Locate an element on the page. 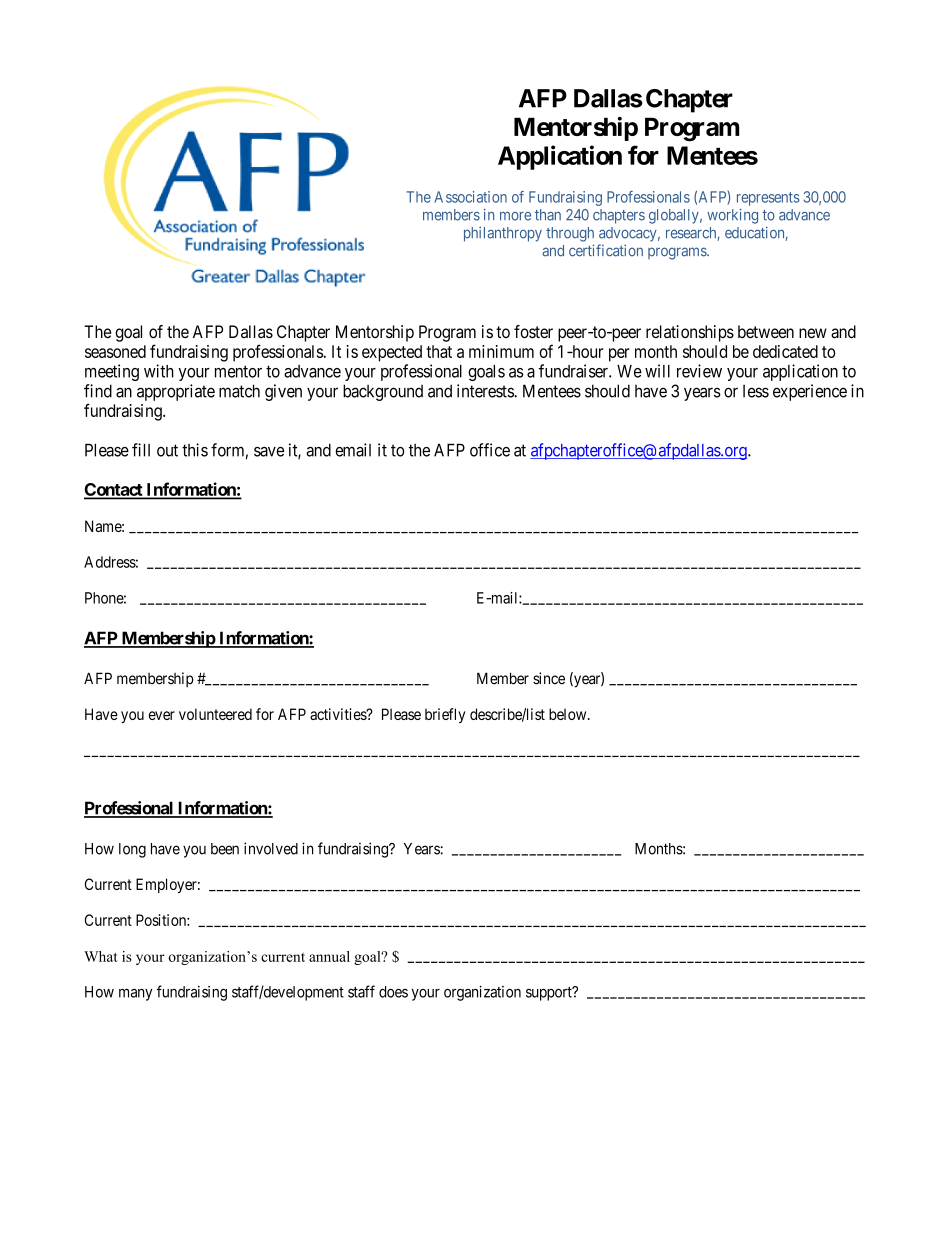 The width and height of the image is (952, 1233). below is located at coordinates (569, 714).
